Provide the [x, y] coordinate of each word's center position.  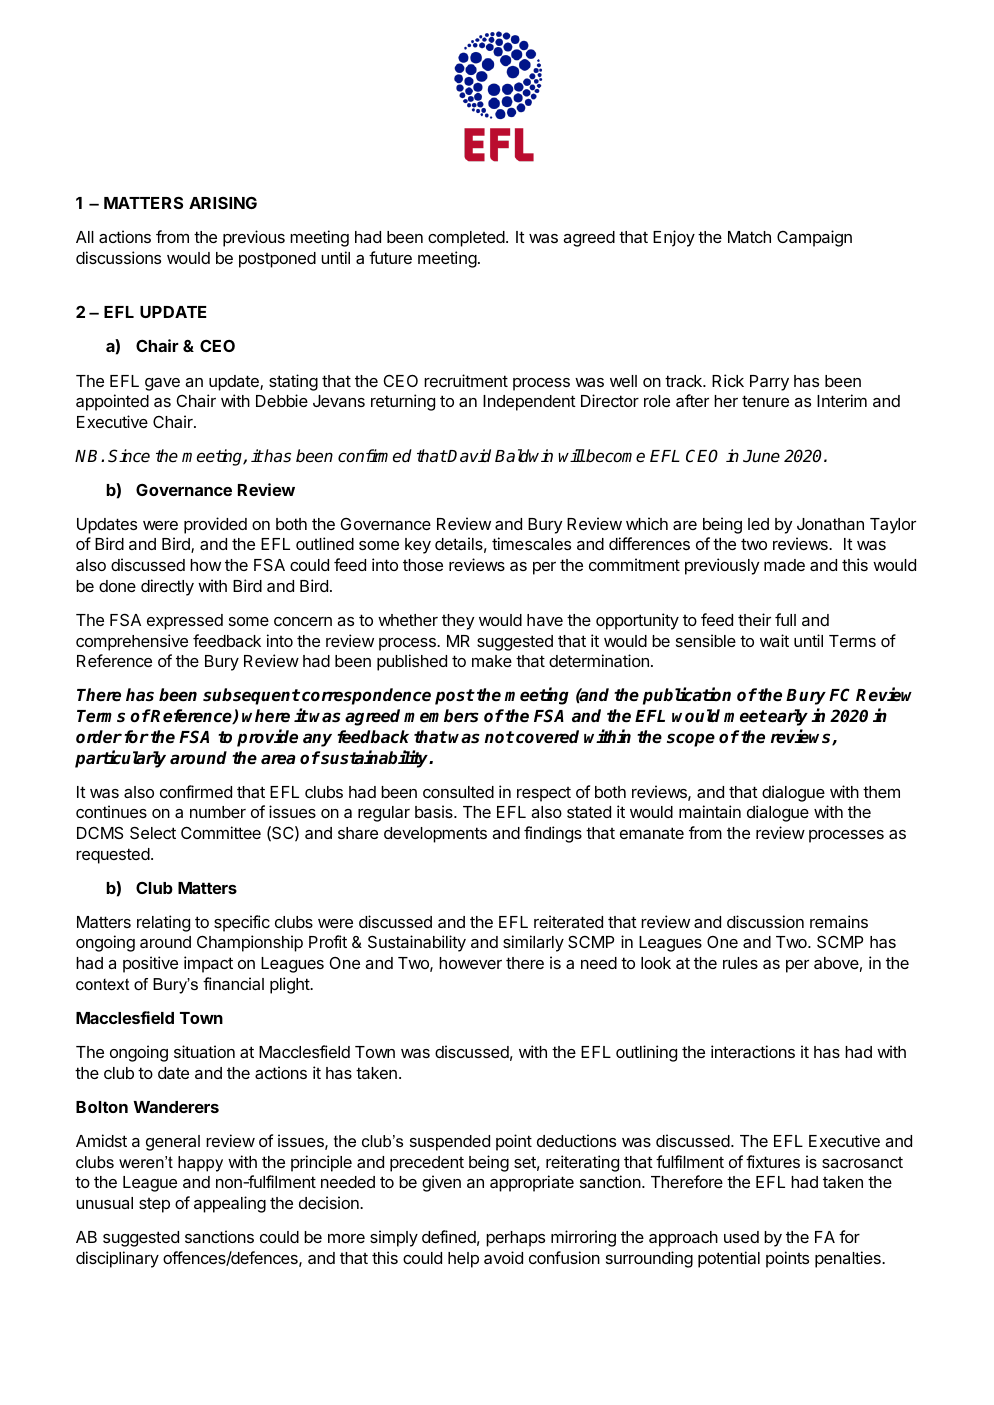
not [499, 737]
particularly [120, 759]
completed [467, 239]
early [788, 717]
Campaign [814, 238]
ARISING [223, 202]
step [154, 1205]
